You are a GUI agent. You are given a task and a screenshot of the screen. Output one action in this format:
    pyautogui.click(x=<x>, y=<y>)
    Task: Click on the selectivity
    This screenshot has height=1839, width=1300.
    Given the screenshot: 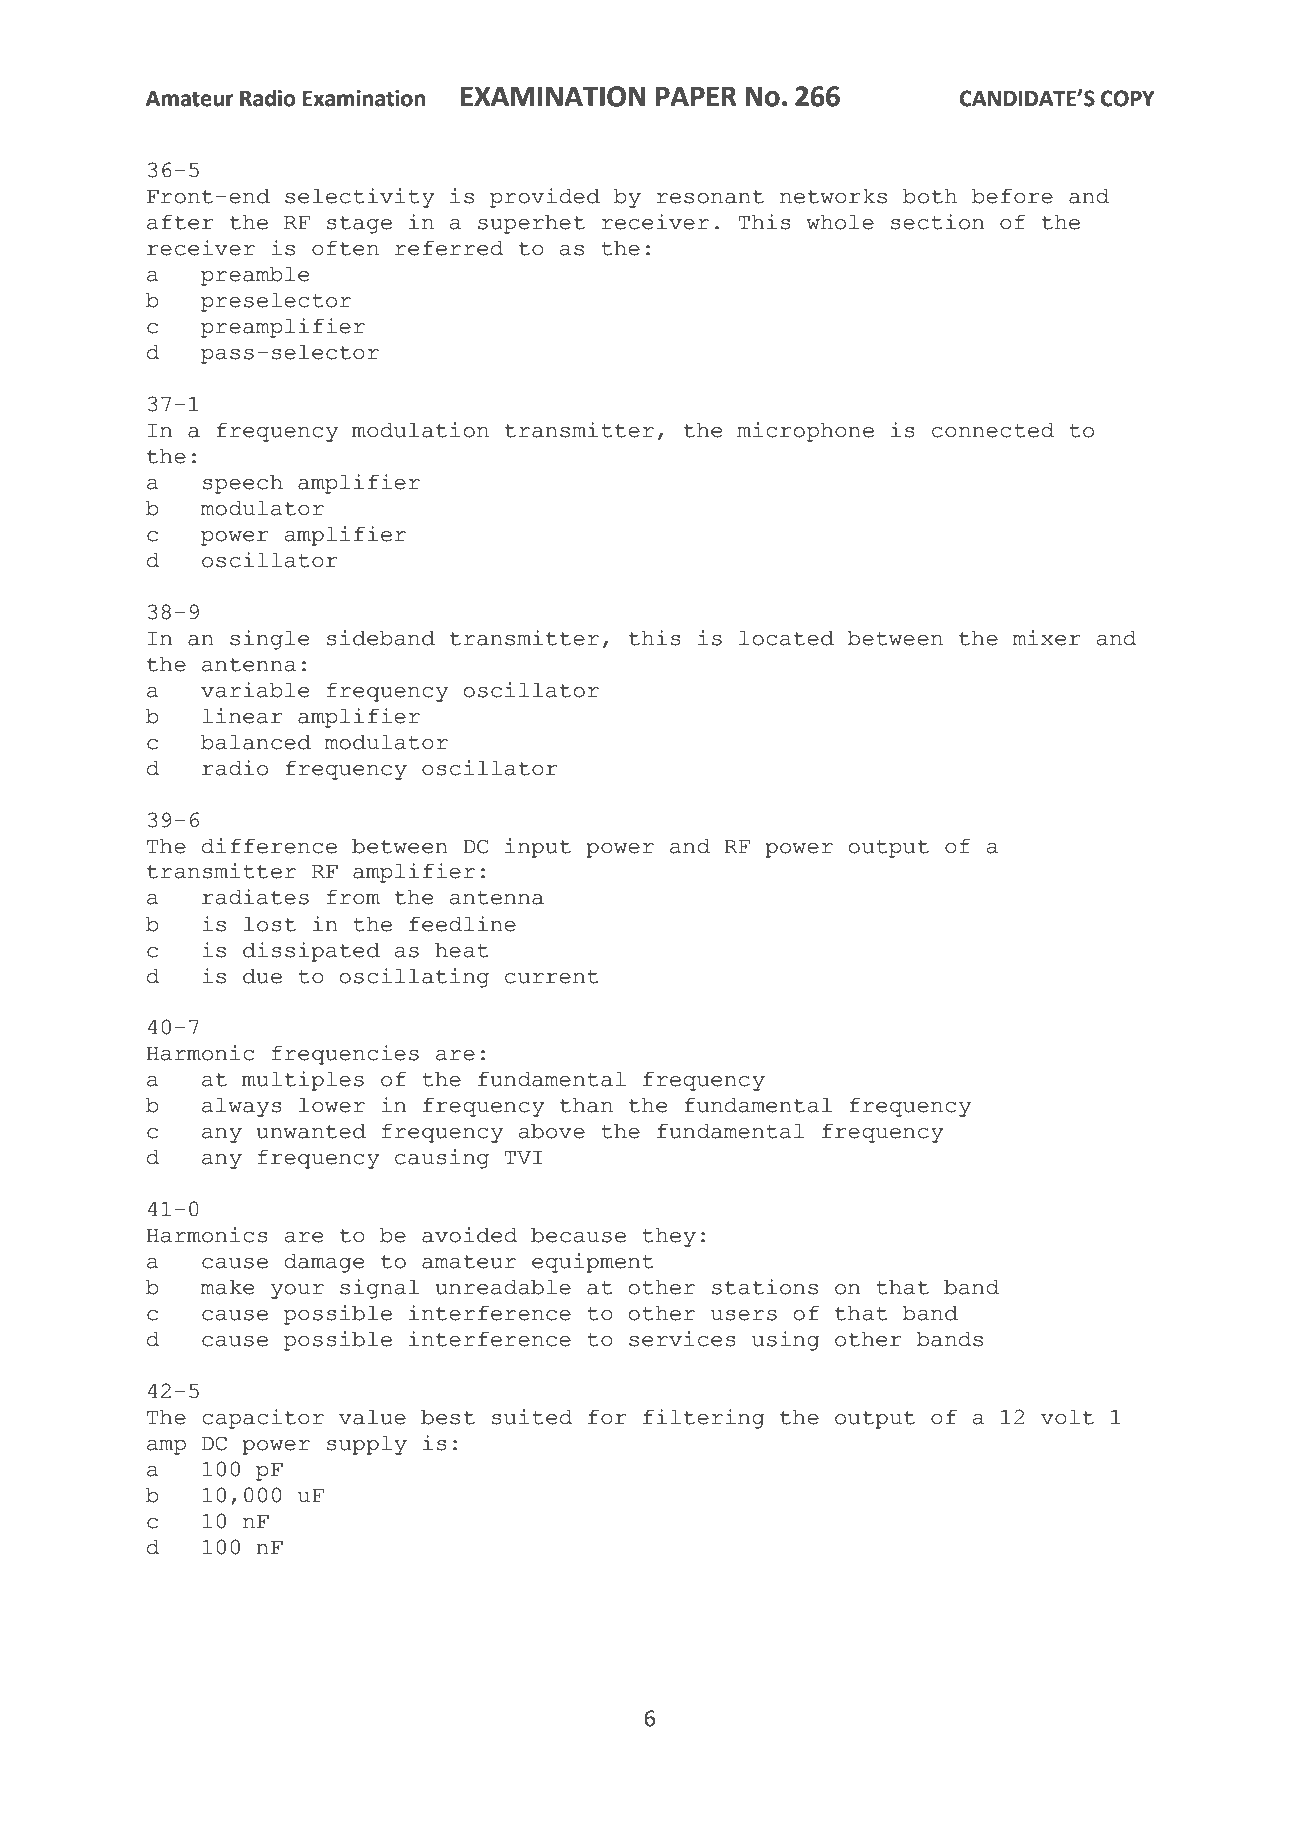 What is the action you would take?
    pyautogui.click(x=359, y=198)
